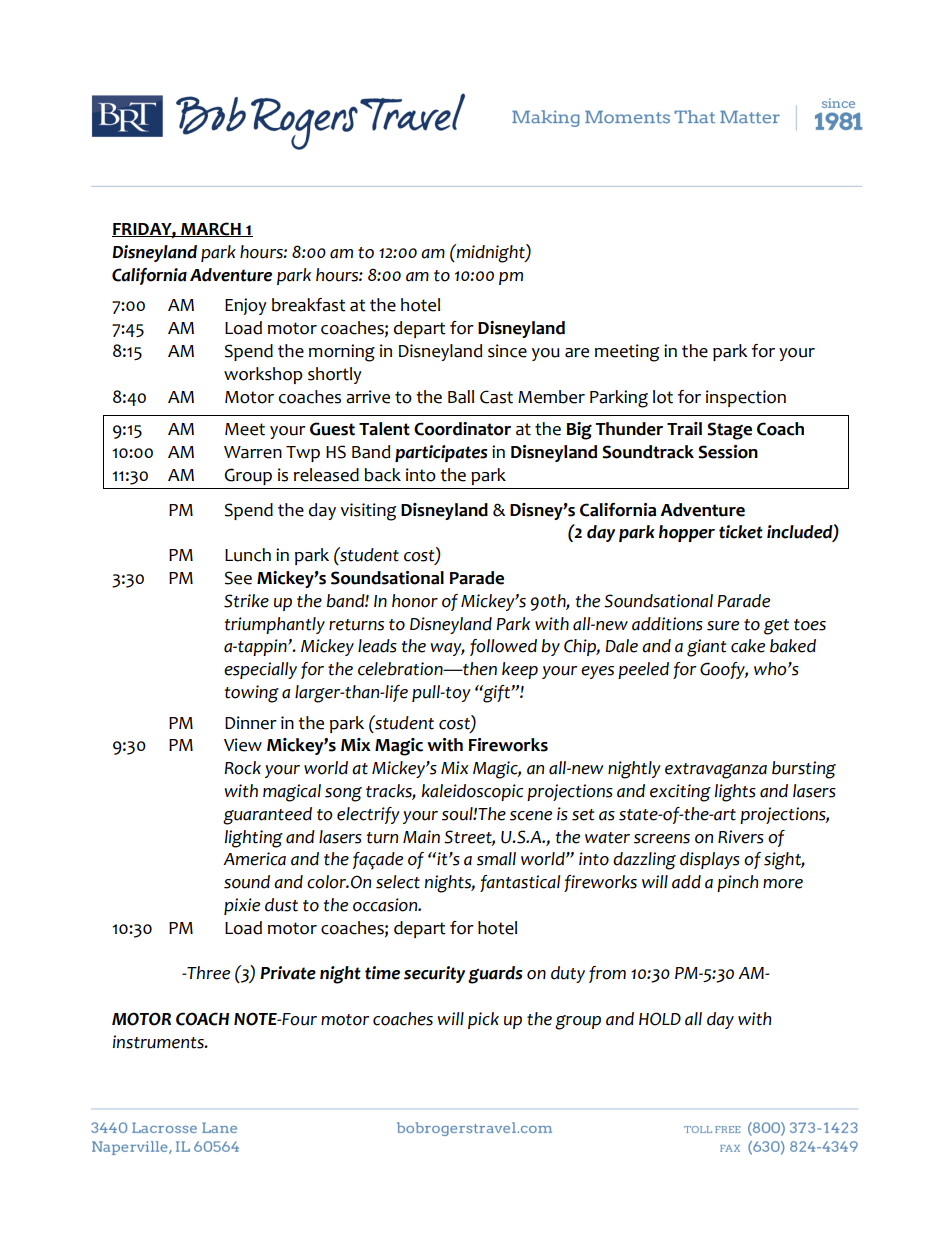  What do you see at coordinates (716, 771) in the image?
I see `extravaganza` at bounding box center [716, 771].
